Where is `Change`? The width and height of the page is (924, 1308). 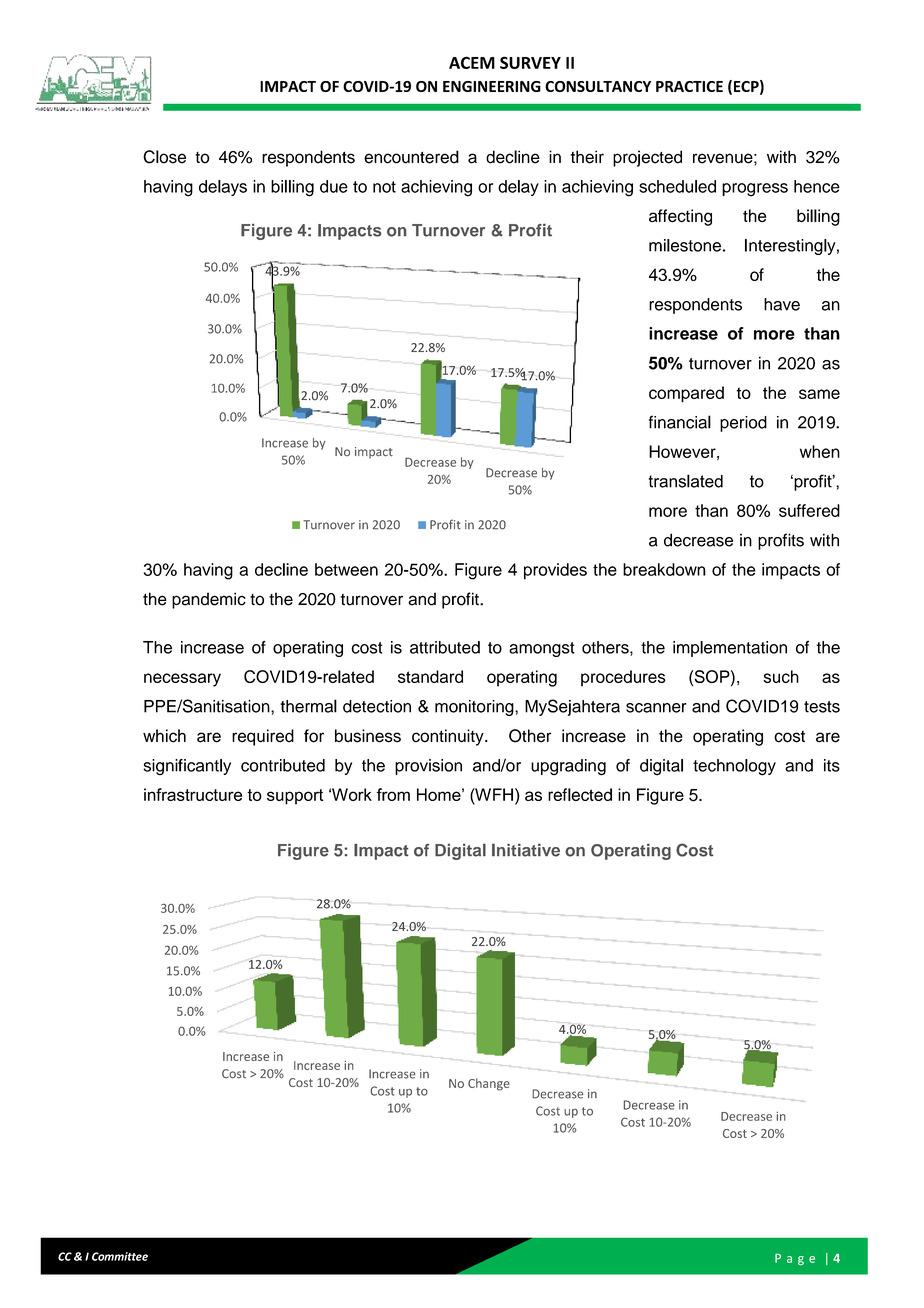
Change is located at coordinates (489, 1084).
